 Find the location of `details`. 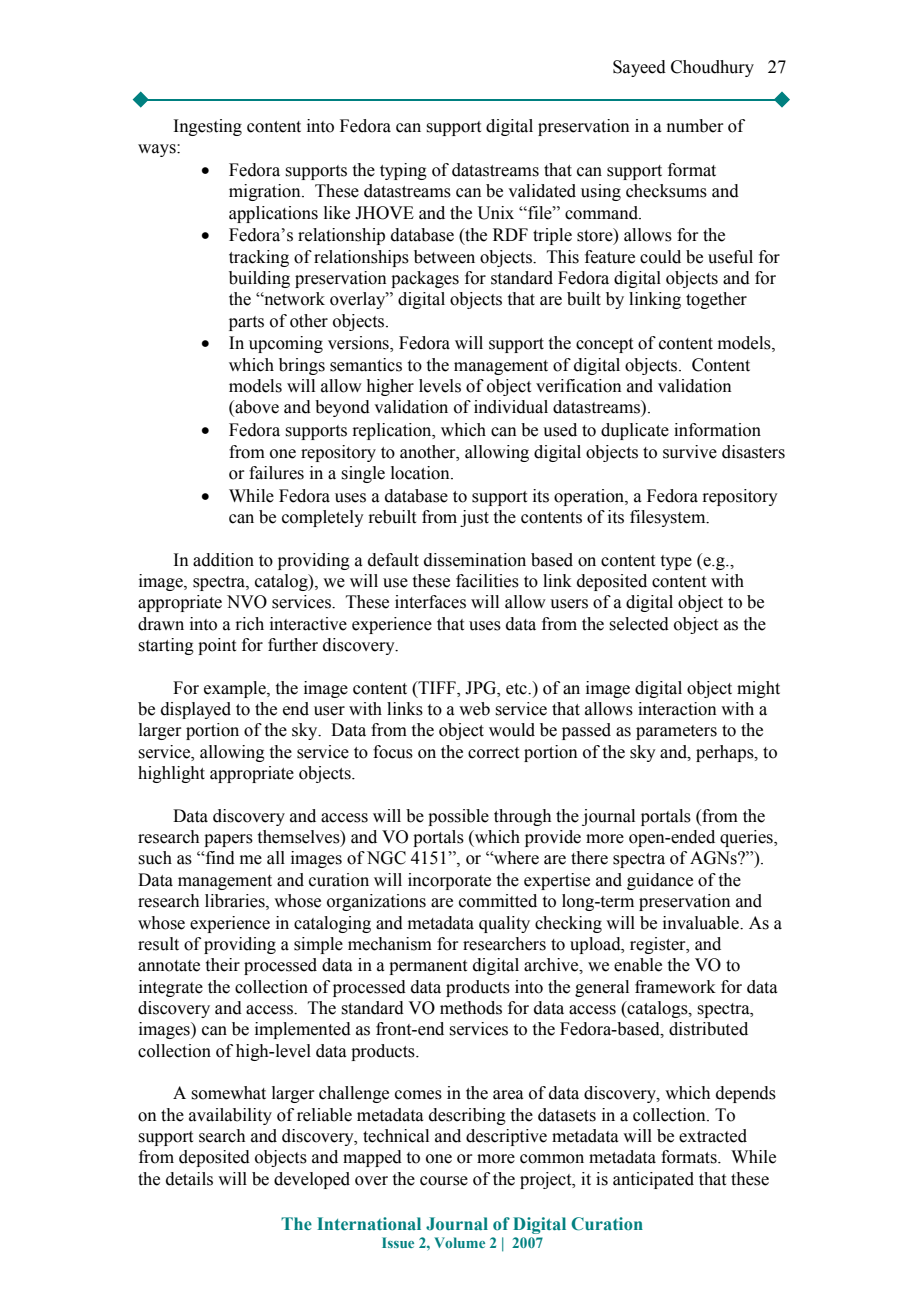

details is located at coordinates (189, 1179).
